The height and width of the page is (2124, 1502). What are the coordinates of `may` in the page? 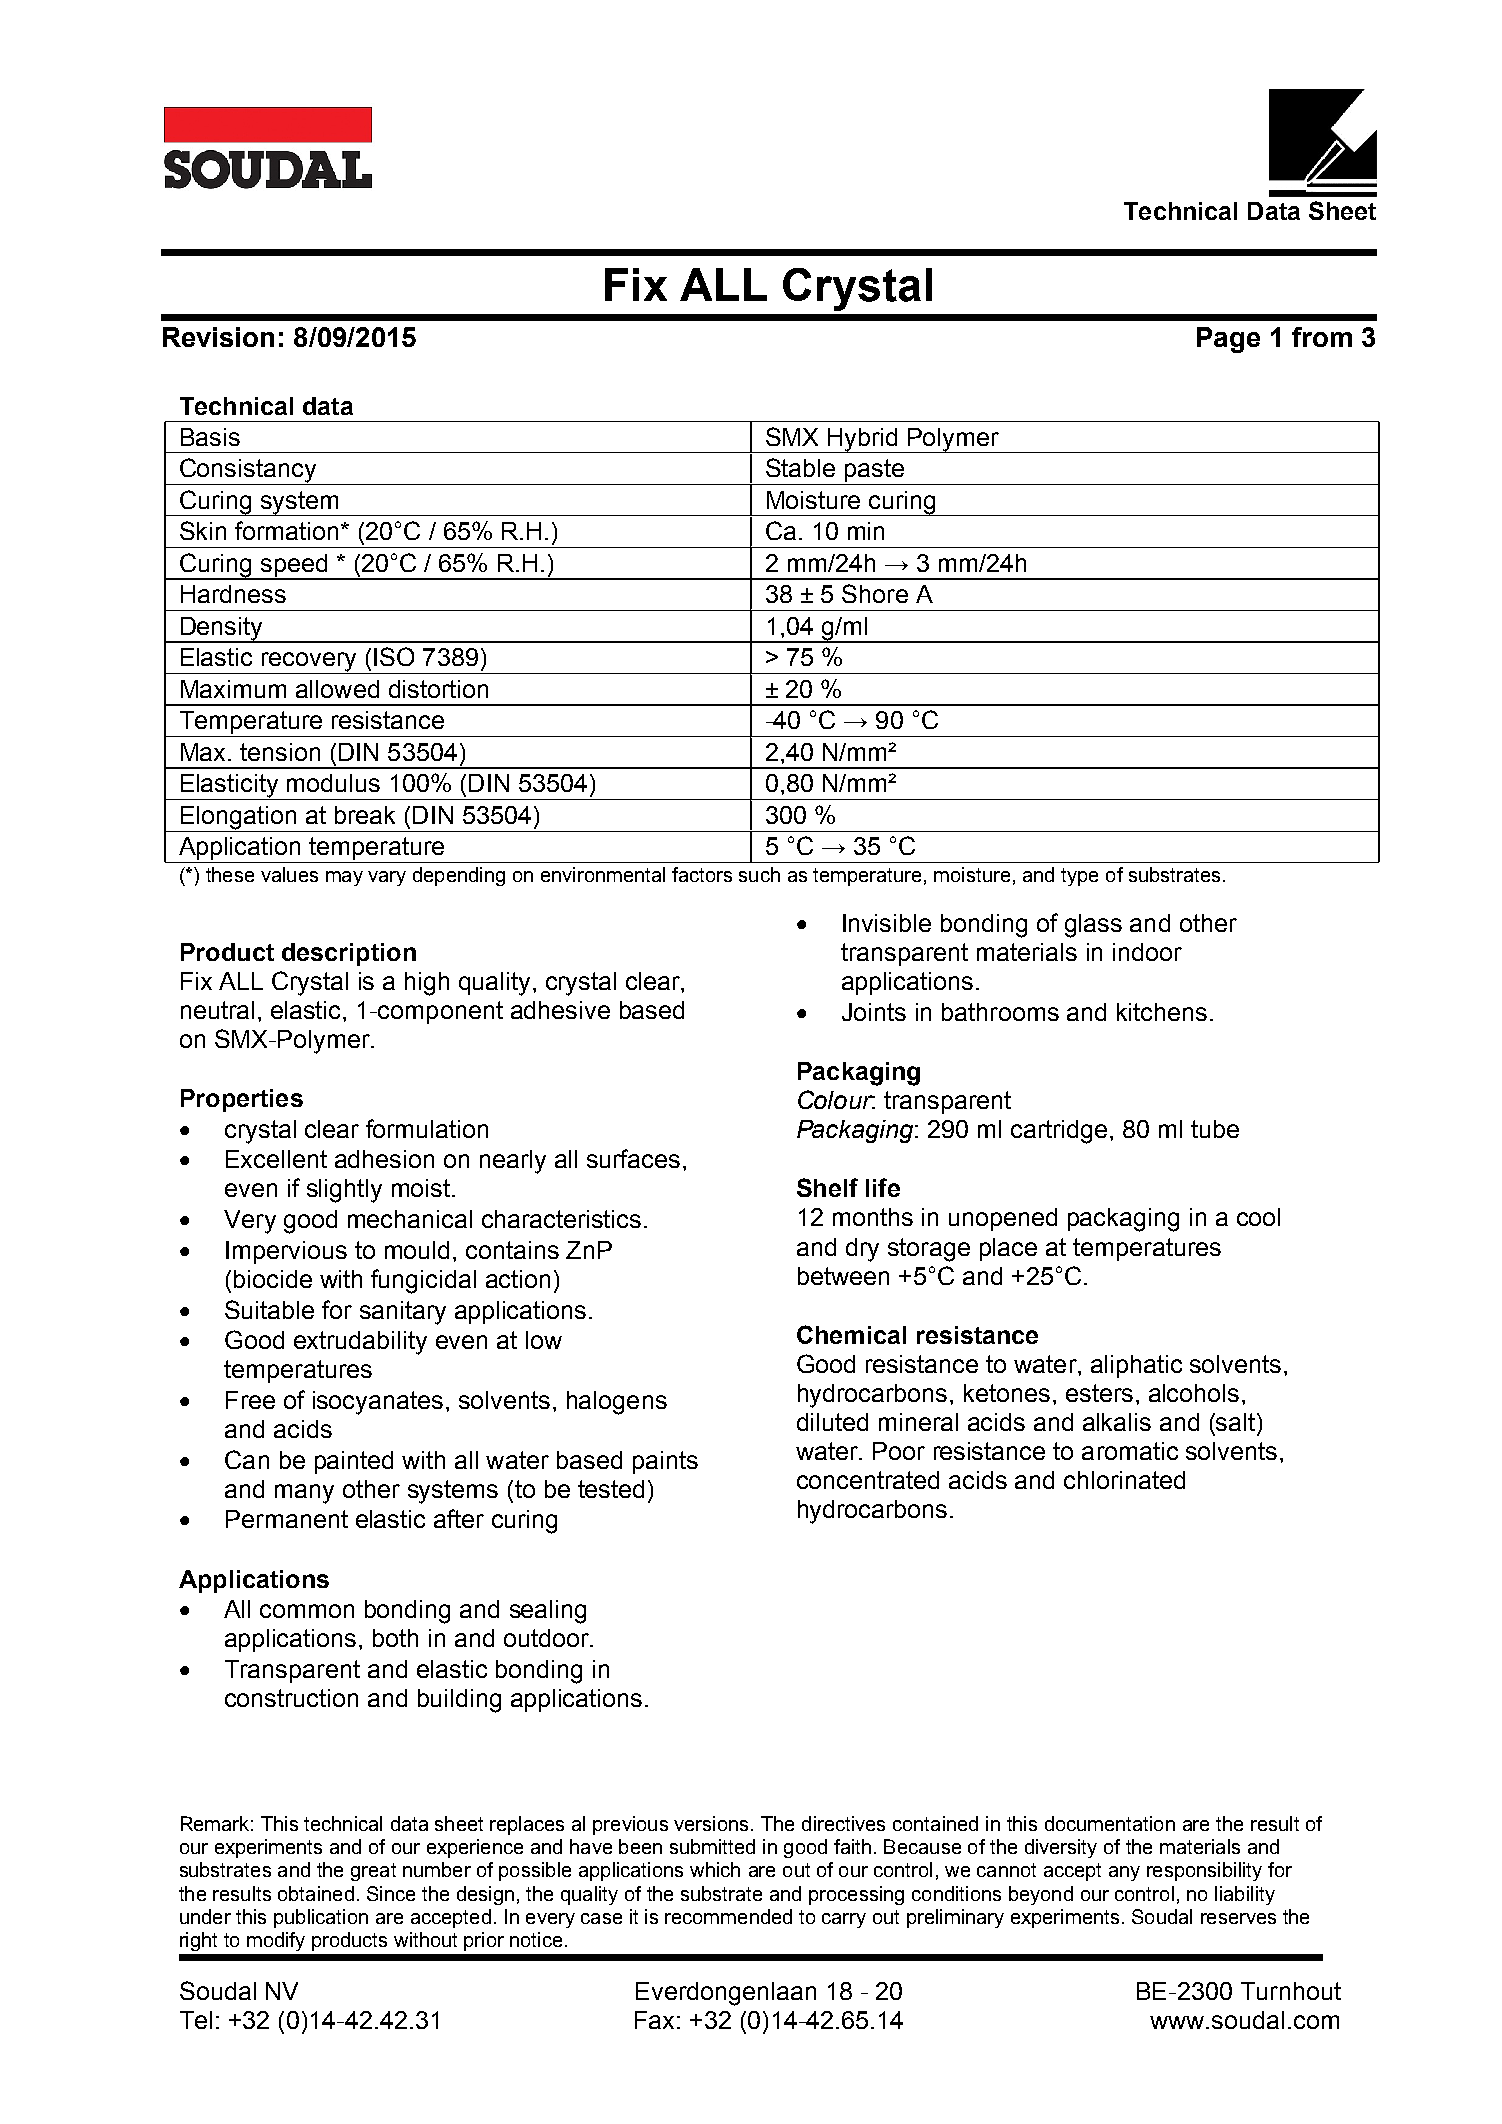 It's located at (344, 878).
